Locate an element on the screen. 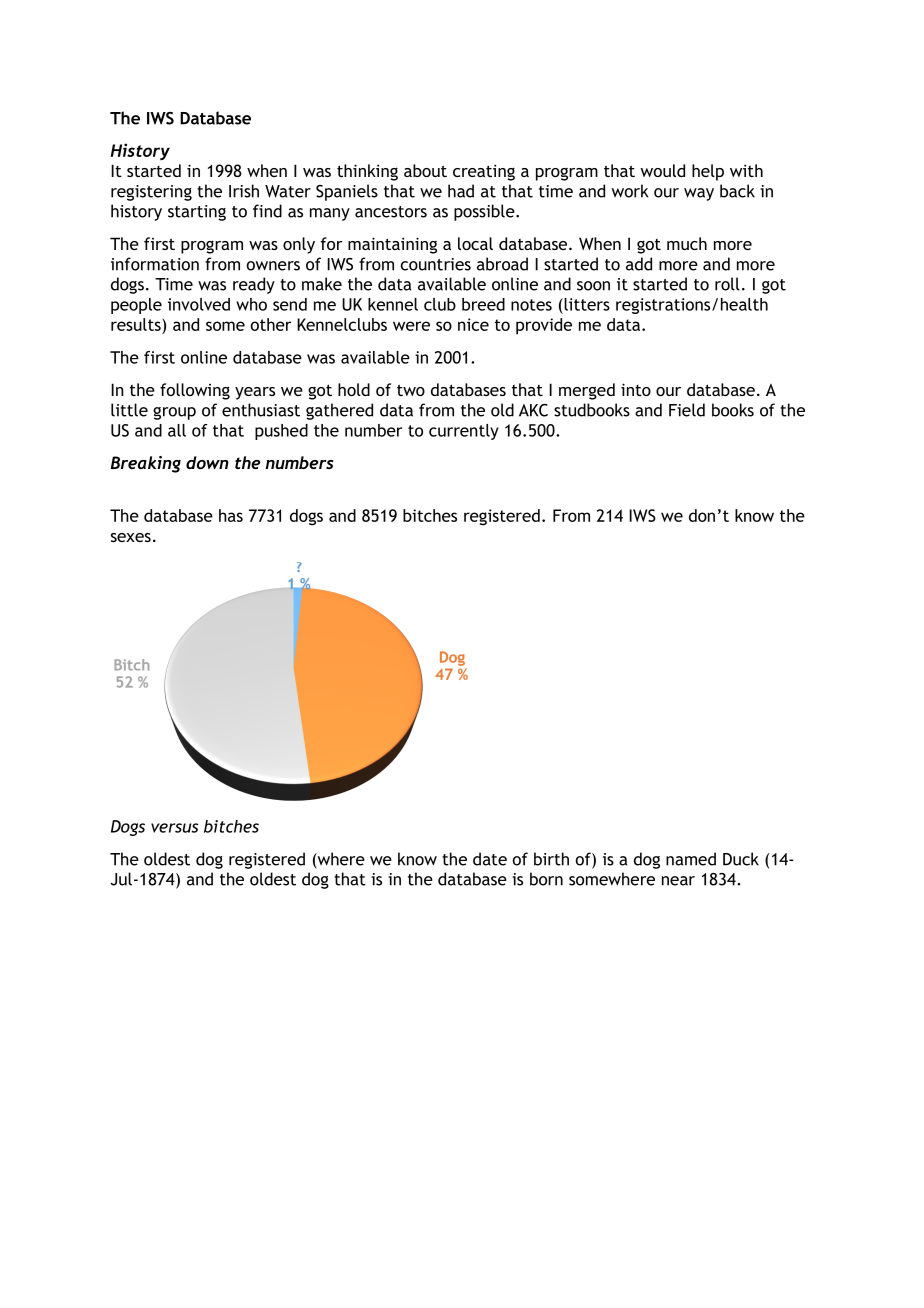 The height and width of the screenshot is (1308, 924). currently is located at coordinates (464, 432).
